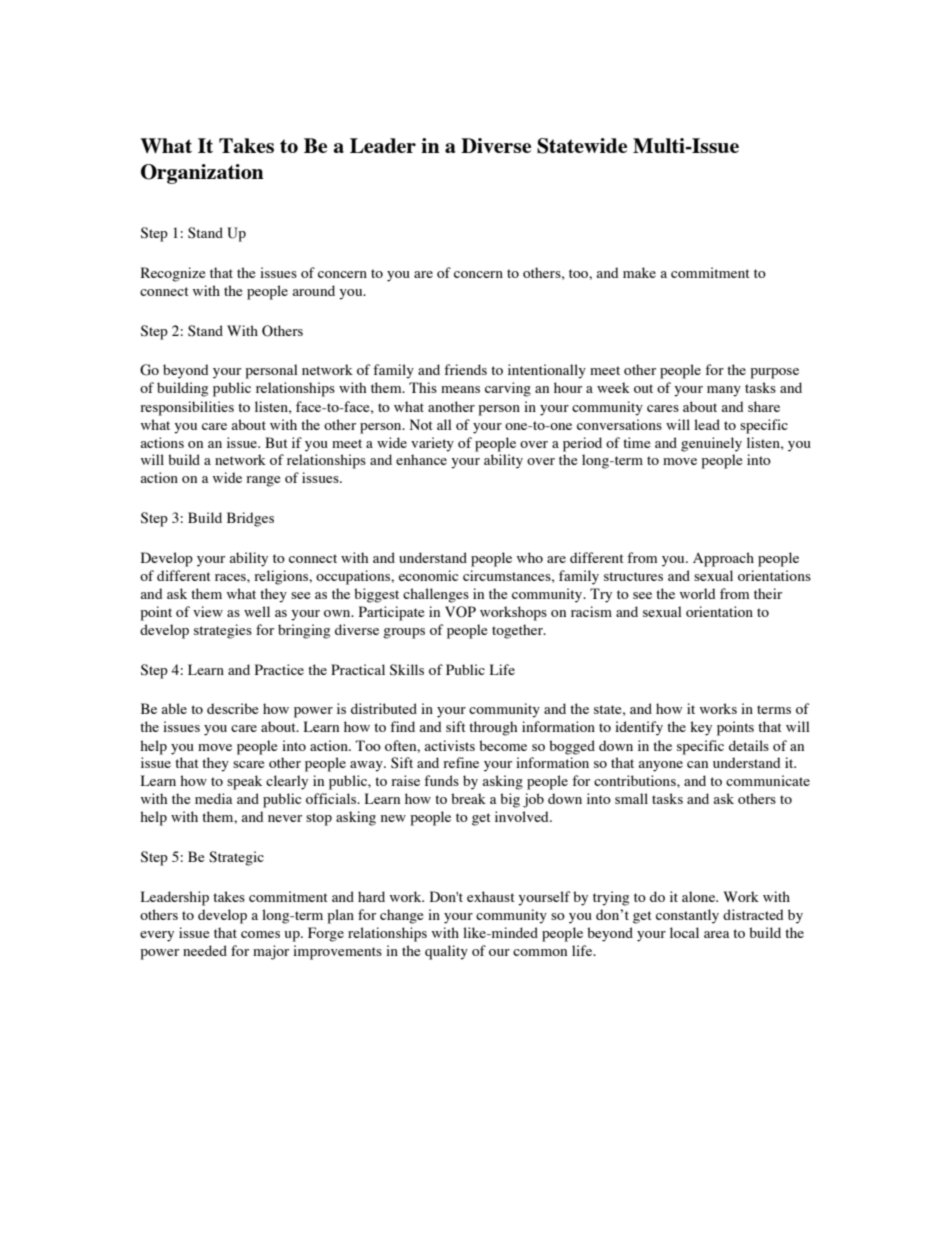 This page has height=1233, width=952. I want to click on make, so click(639, 272).
